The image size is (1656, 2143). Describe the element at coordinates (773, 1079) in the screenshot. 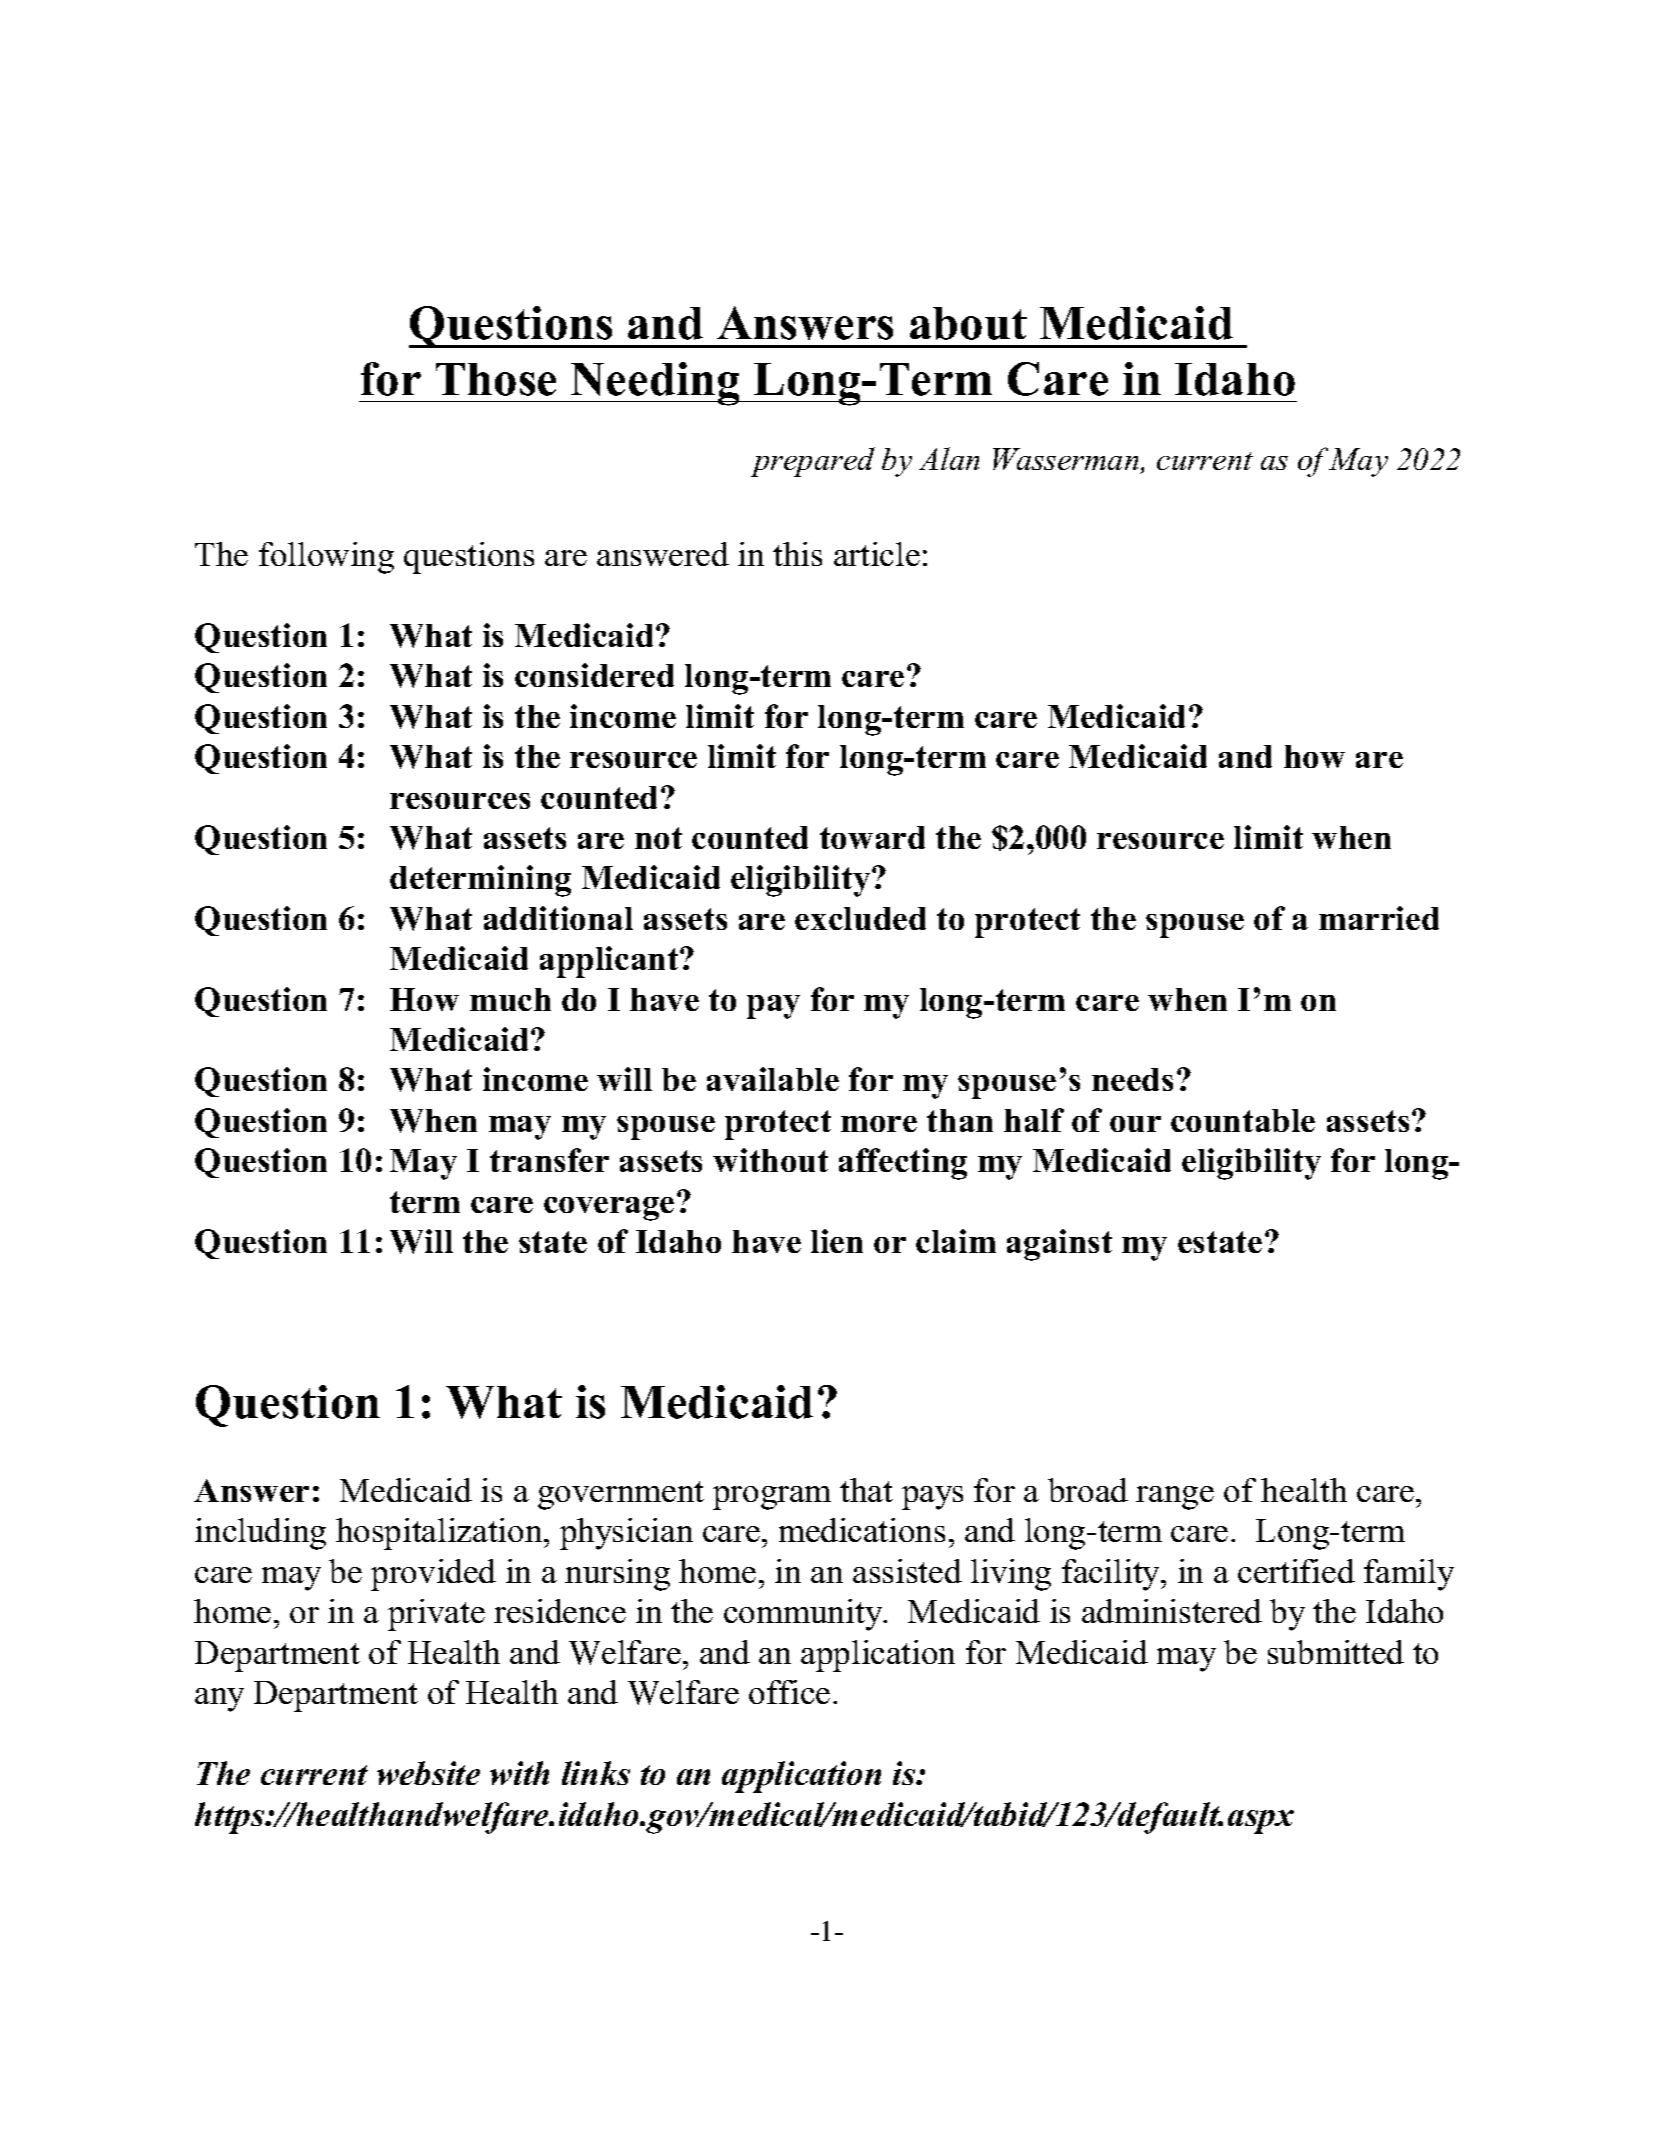

I see `available` at that location.
